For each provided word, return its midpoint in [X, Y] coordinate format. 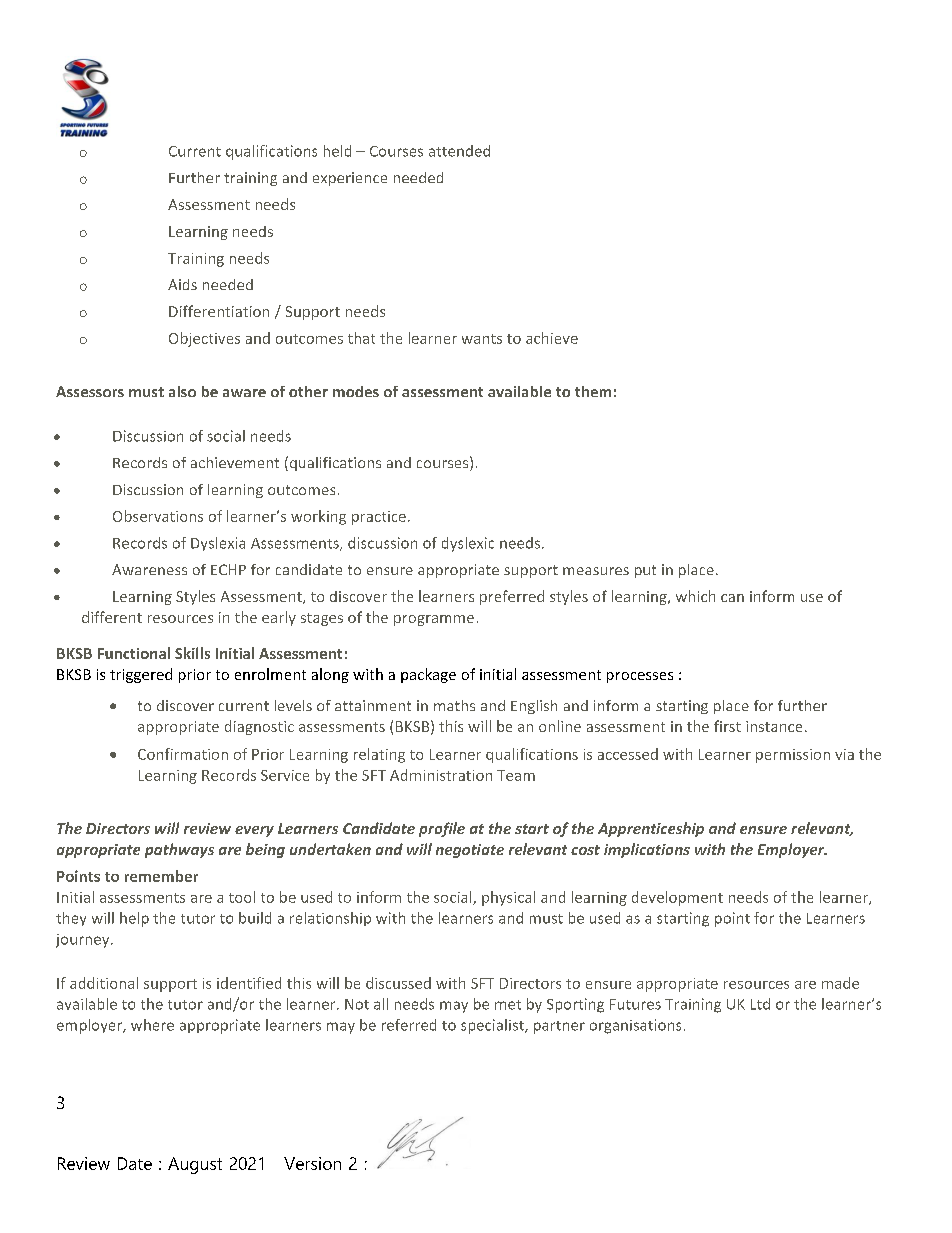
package [428, 675]
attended [459, 151]
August [195, 1165]
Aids [182, 284]
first [727, 726]
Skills [192, 653]
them [593, 391]
